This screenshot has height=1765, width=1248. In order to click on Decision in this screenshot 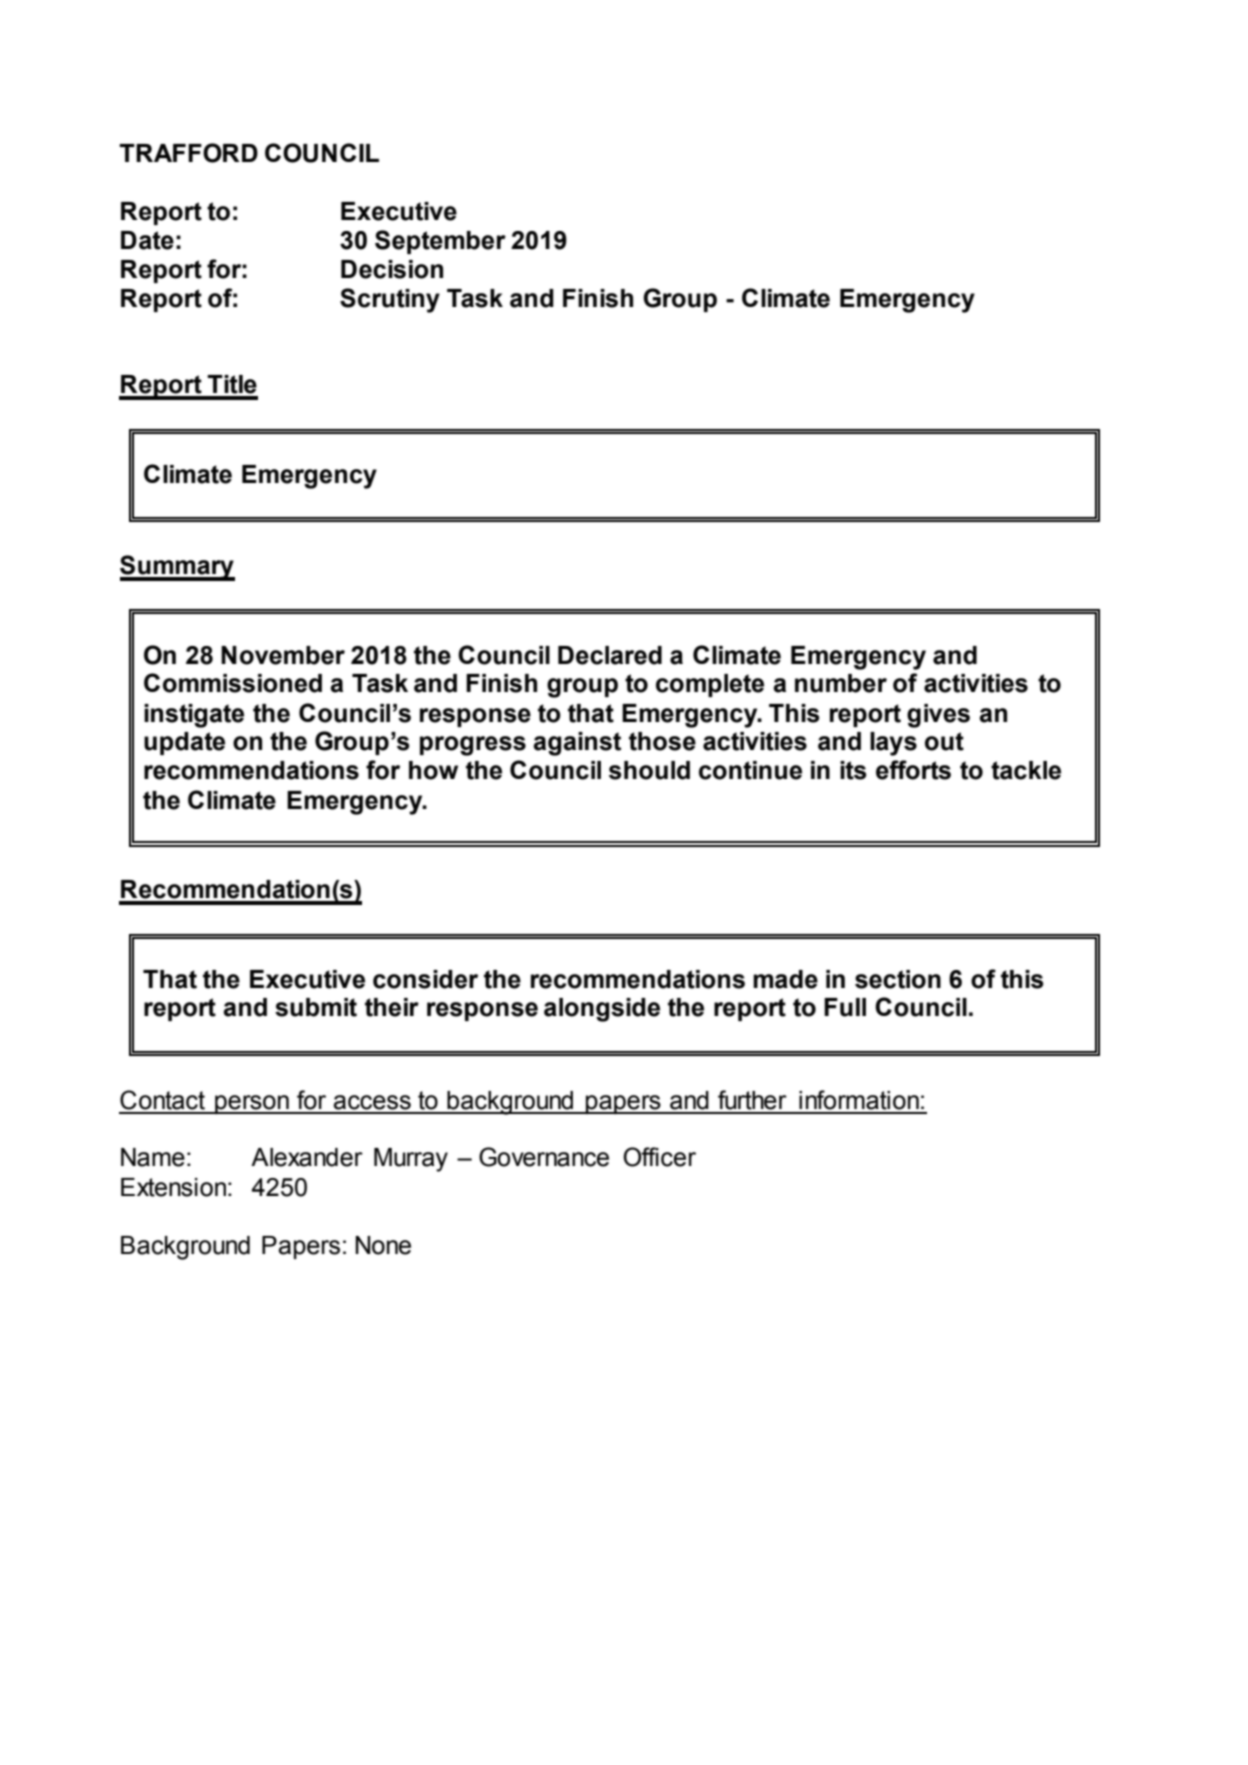, I will do `click(392, 269)`.
